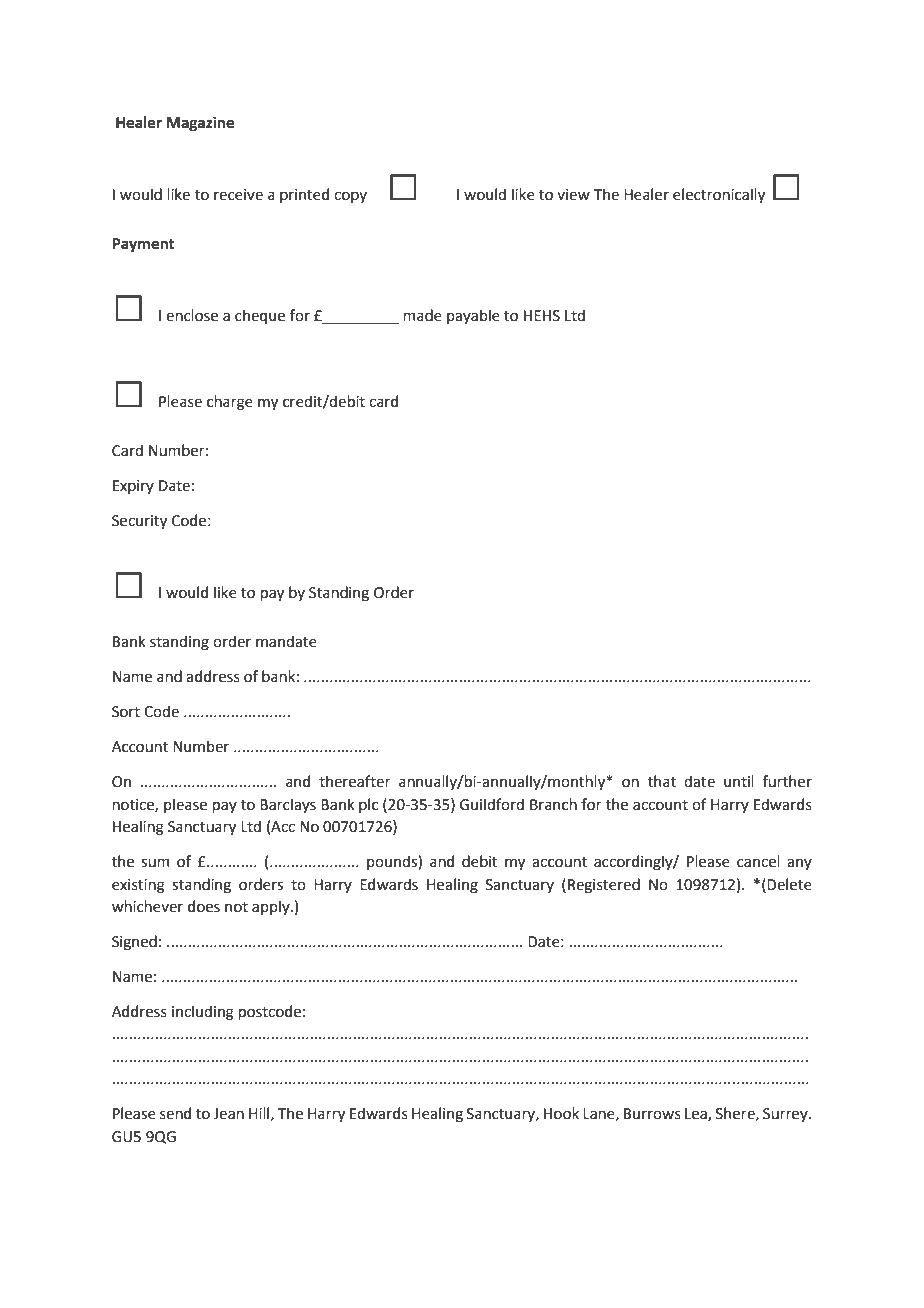  What do you see at coordinates (719, 195) in the page?
I see `electronically` at bounding box center [719, 195].
